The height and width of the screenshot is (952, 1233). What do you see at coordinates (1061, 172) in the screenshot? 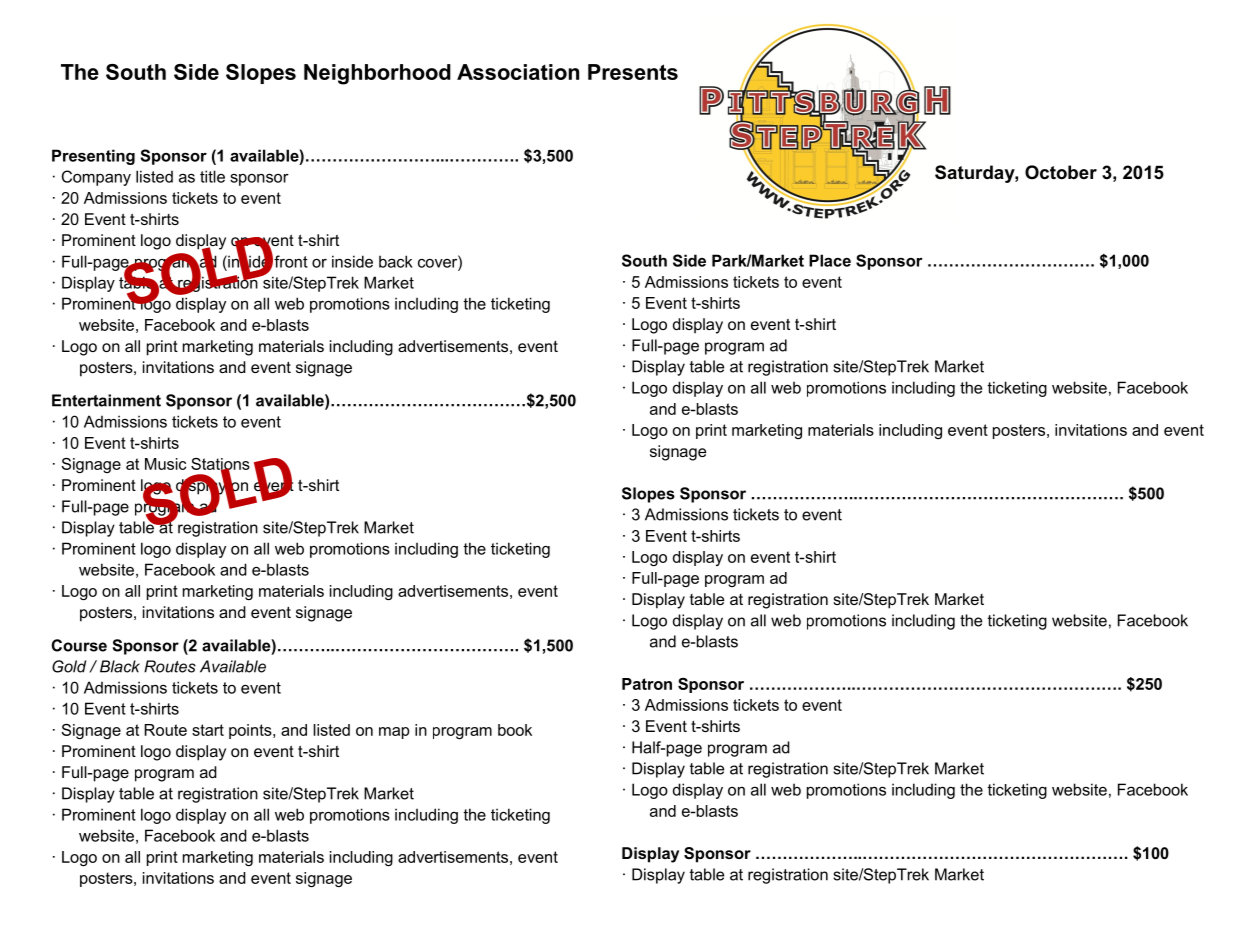
I see `October` at bounding box center [1061, 172].
